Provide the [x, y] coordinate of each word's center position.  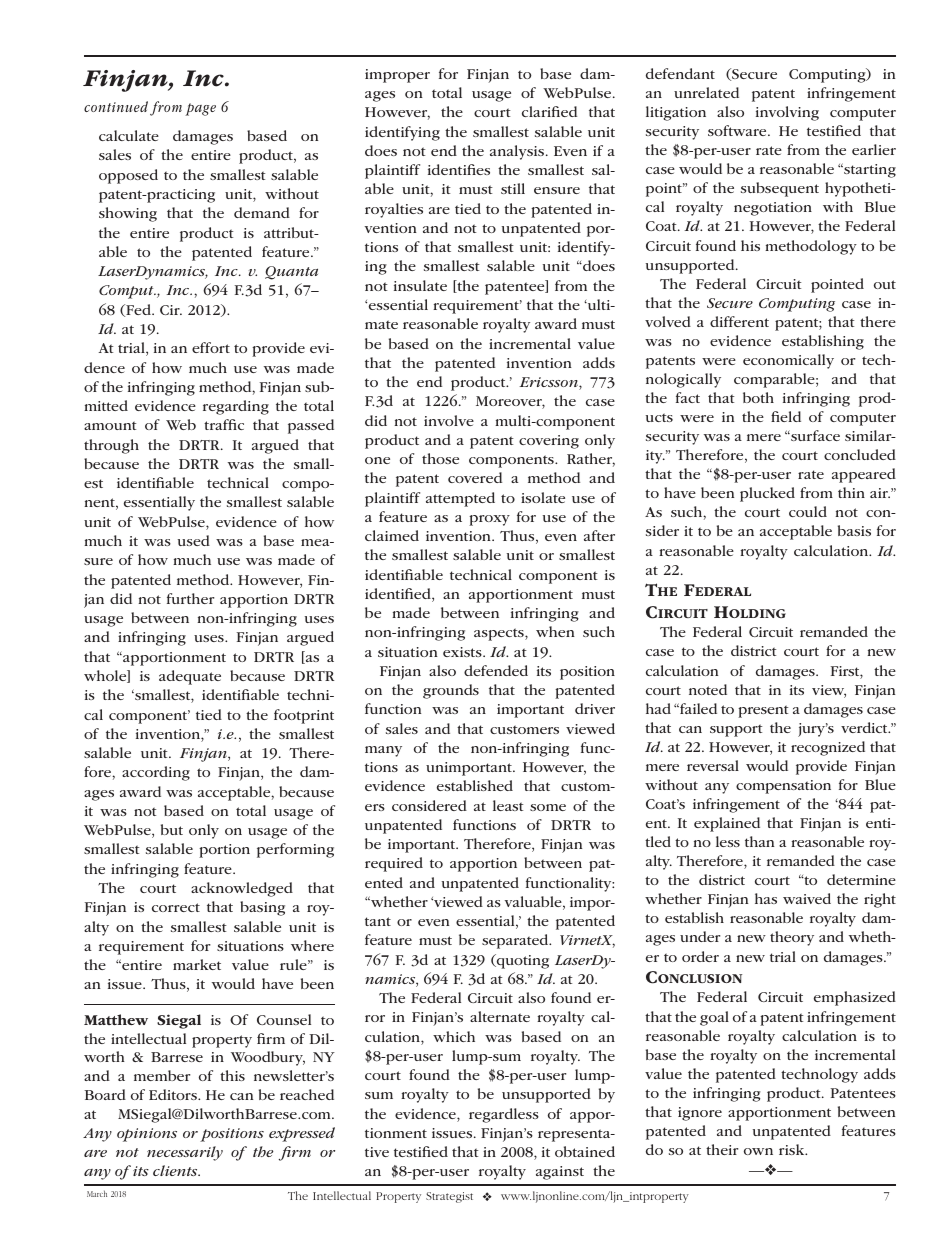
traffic [224, 424]
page [200, 109]
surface [814, 435]
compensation [783, 787]
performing [295, 850]
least [508, 805]
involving [787, 113]
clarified [549, 111]
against [560, 1173]
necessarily [185, 1153]
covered [475, 477]
